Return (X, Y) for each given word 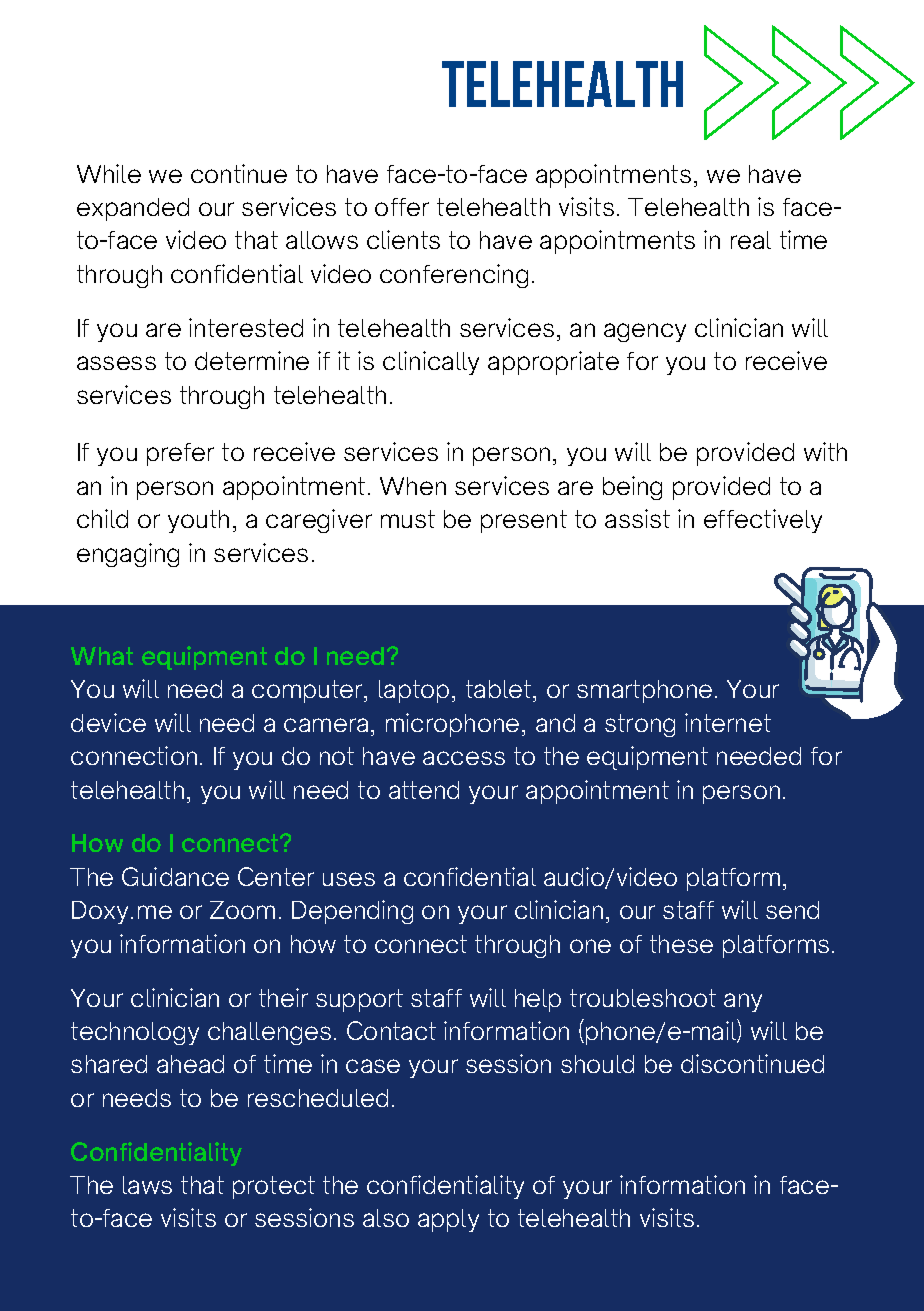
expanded (133, 209)
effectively (763, 521)
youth (198, 521)
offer (402, 207)
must (408, 519)
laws (147, 1185)
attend (424, 790)
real (751, 240)
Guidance (175, 876)
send (792, 910)
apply (448, 1220)
